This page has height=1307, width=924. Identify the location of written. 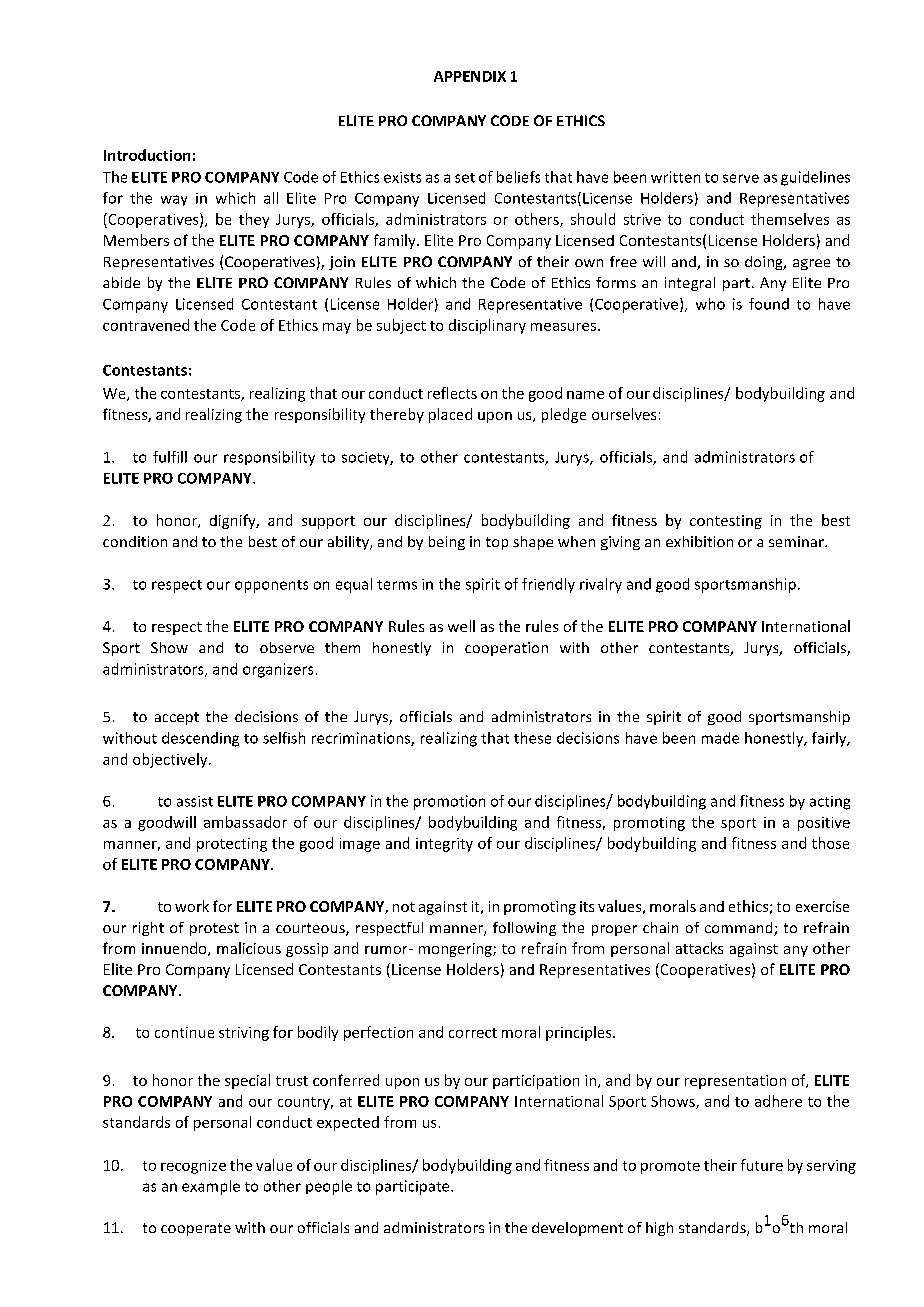
(675, 177).
